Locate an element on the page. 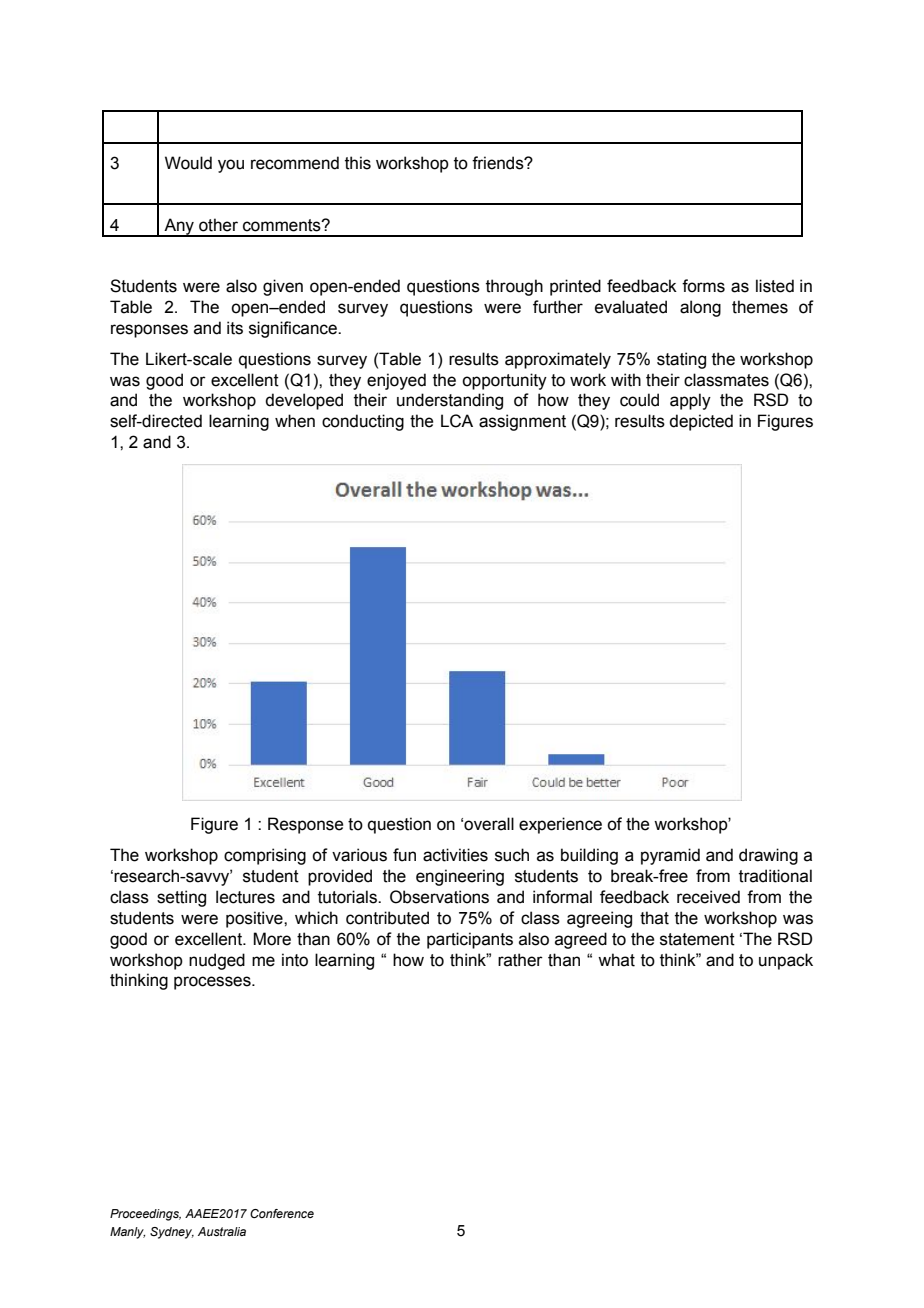 The height and width of the image is (1308, 924). statement is located at coordinates (697, 939).
